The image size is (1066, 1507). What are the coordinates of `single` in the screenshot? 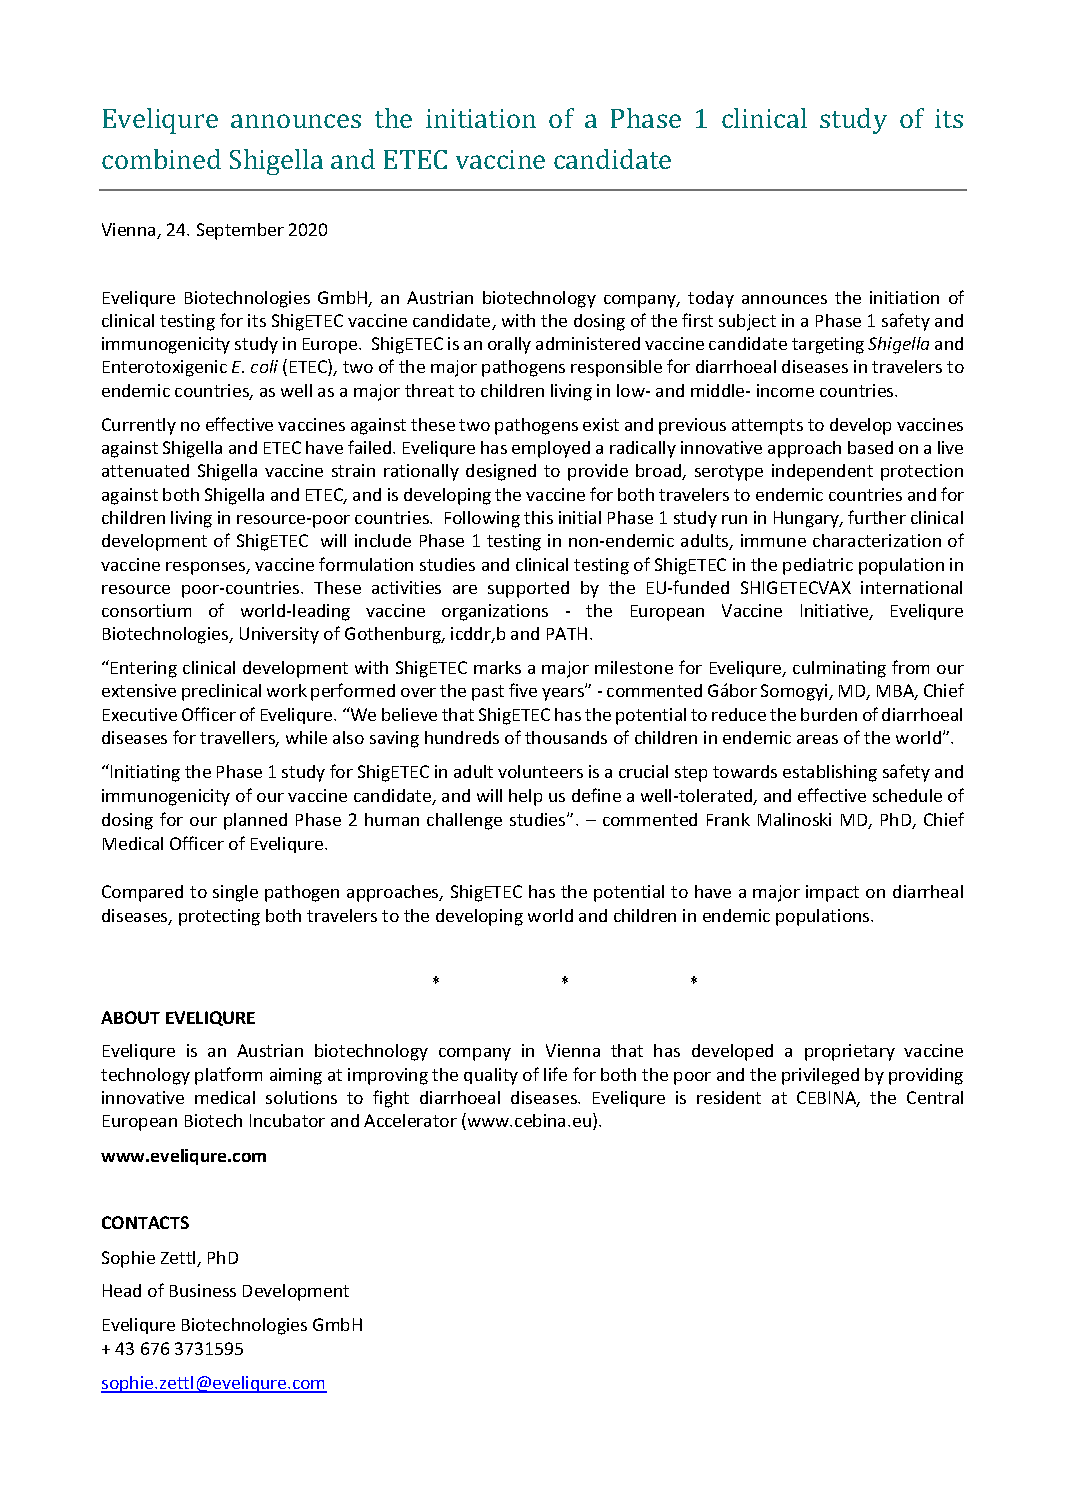 It's located at (235, 893).
